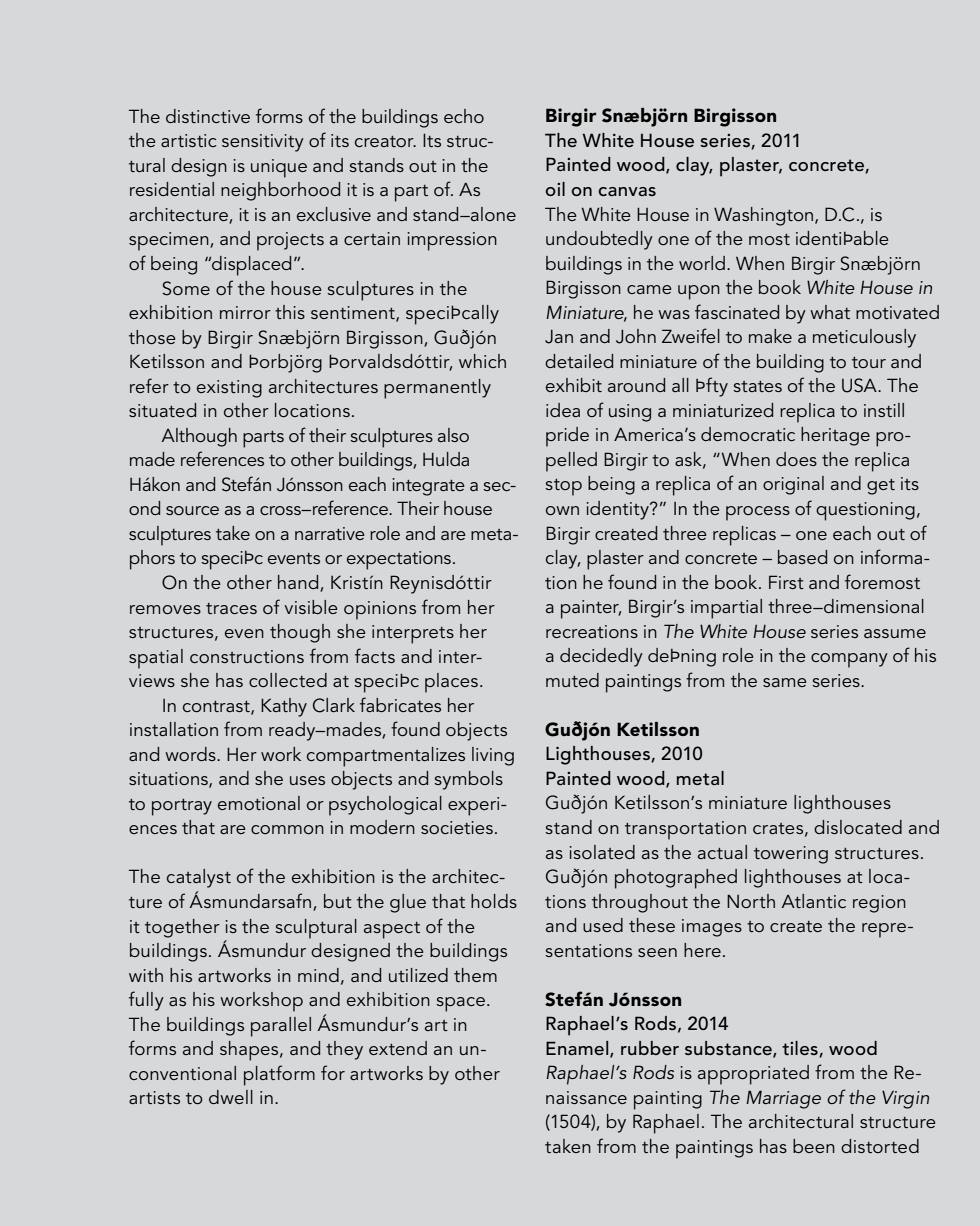  I want to click on dwell, so click(231, 1097).
